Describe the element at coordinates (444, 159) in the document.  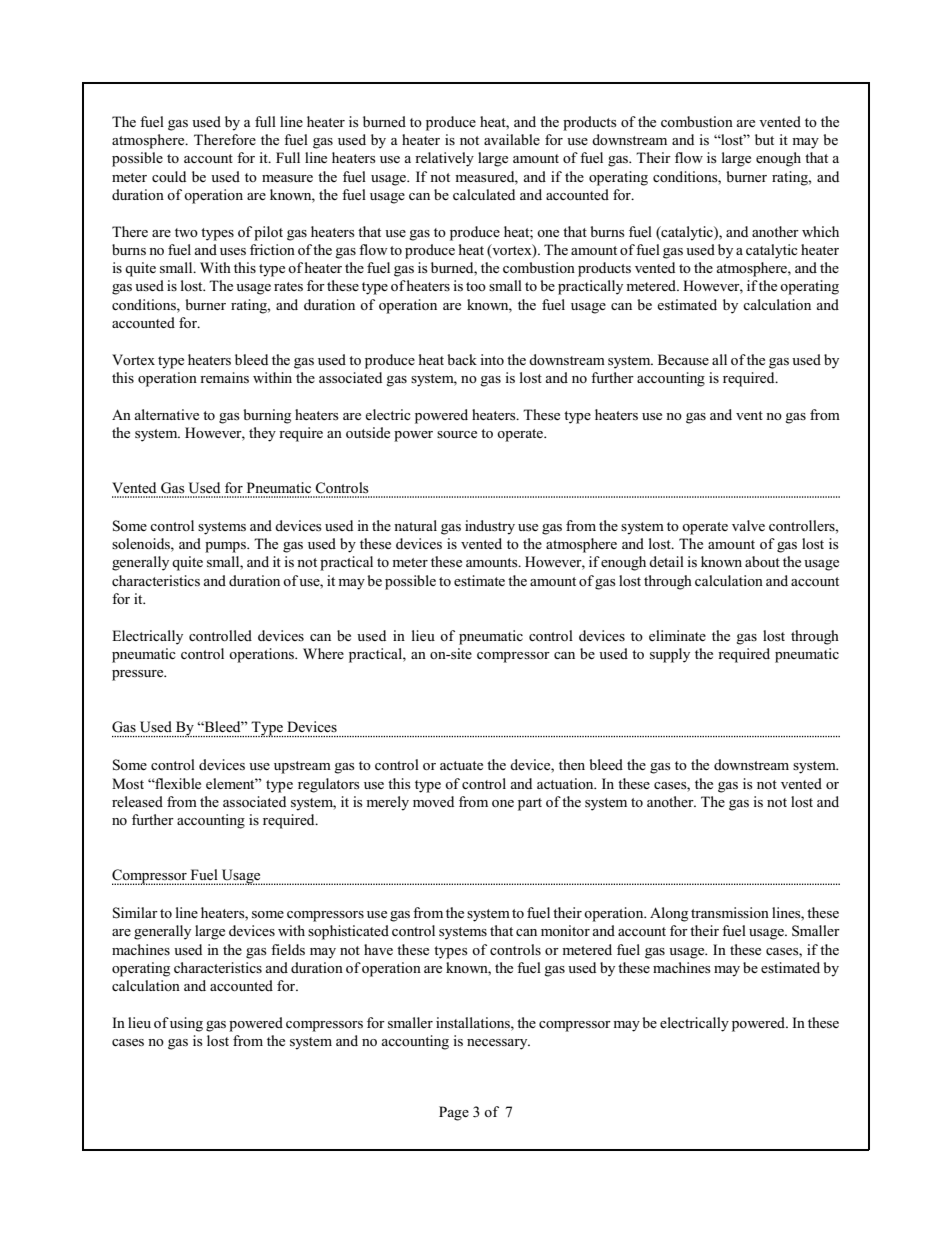
I see `relatively` at that location.
